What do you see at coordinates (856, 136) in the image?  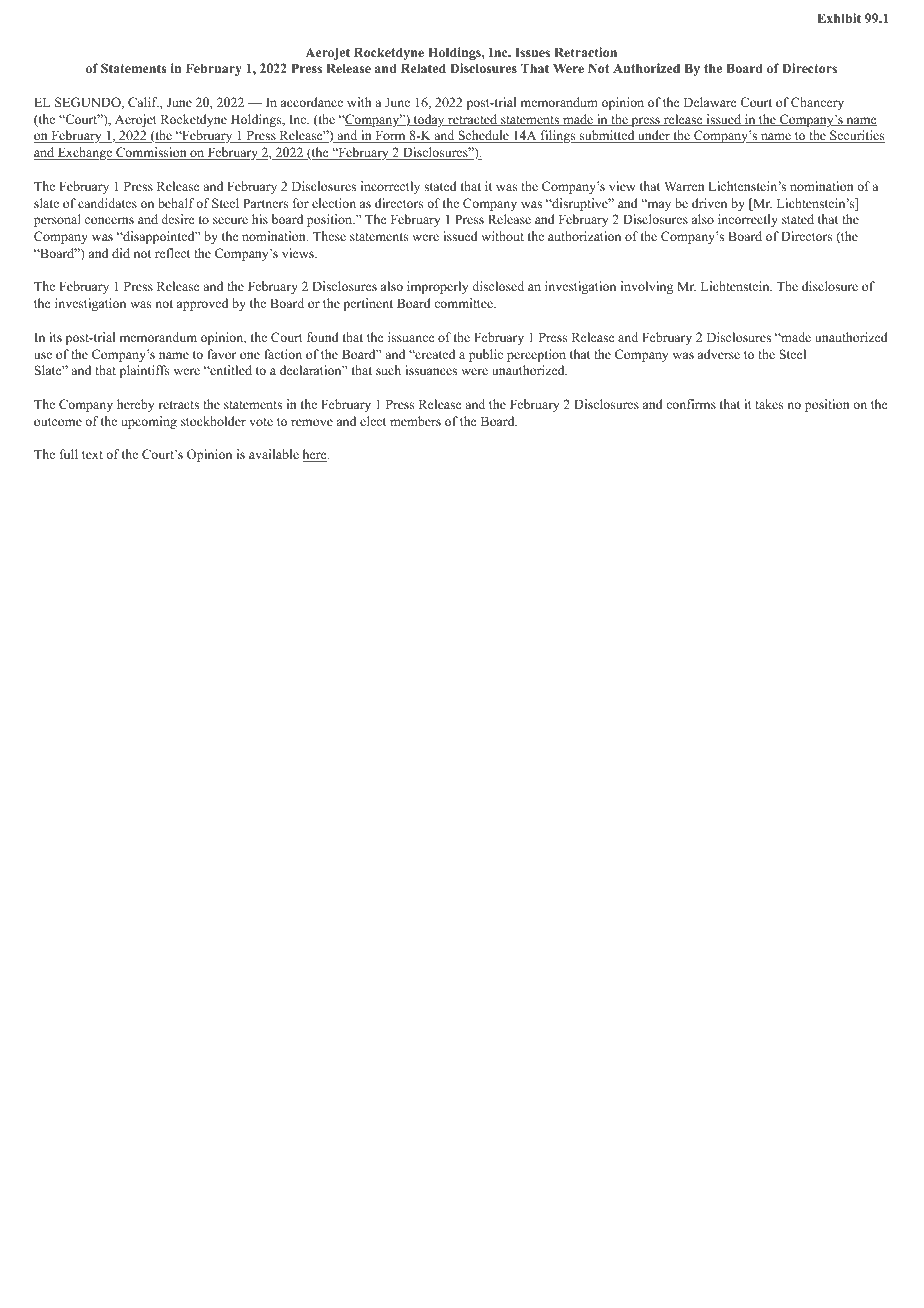 I see `Securities` at bounding box center [856, 136].
